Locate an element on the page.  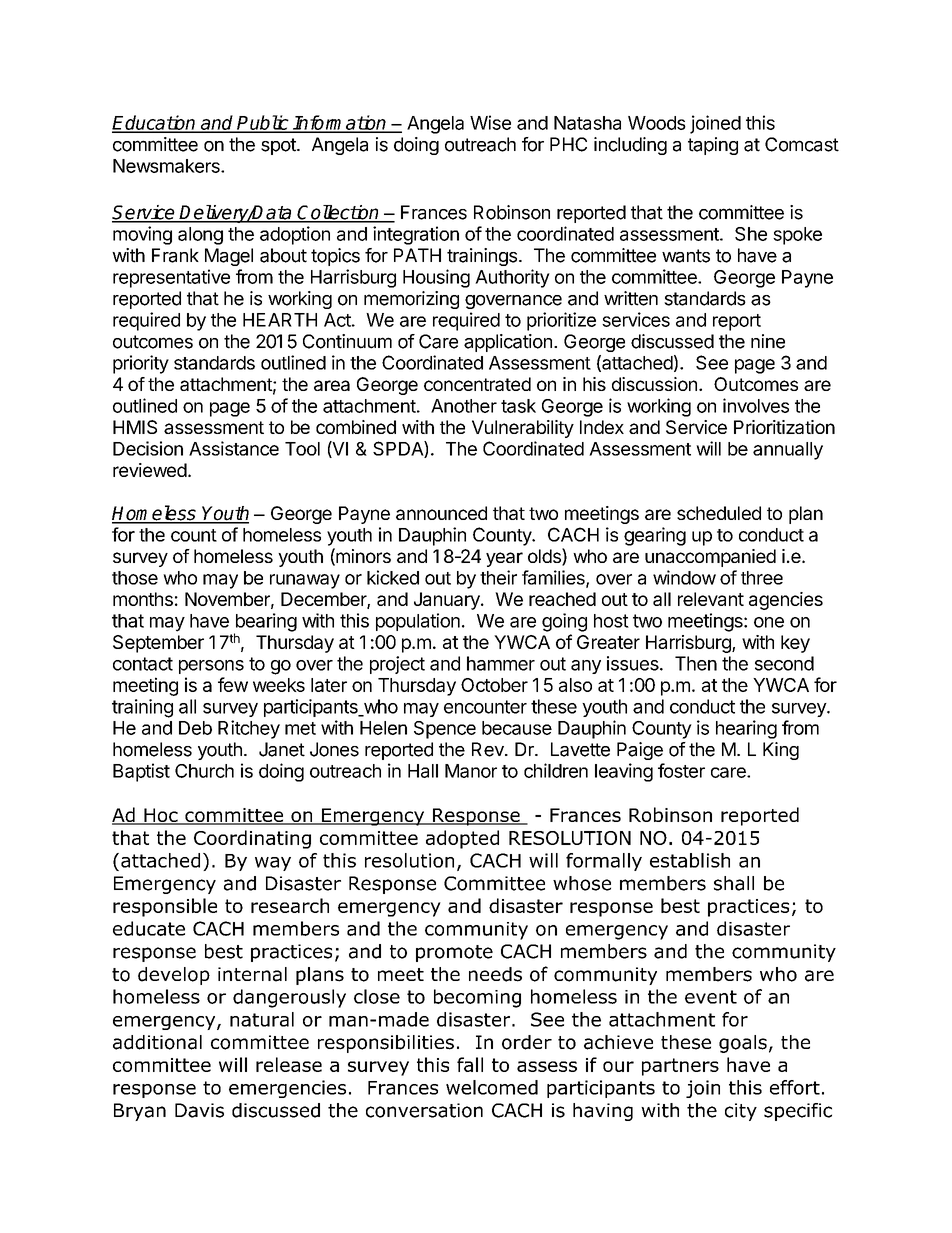
January is located at coordinates (448, 601).
